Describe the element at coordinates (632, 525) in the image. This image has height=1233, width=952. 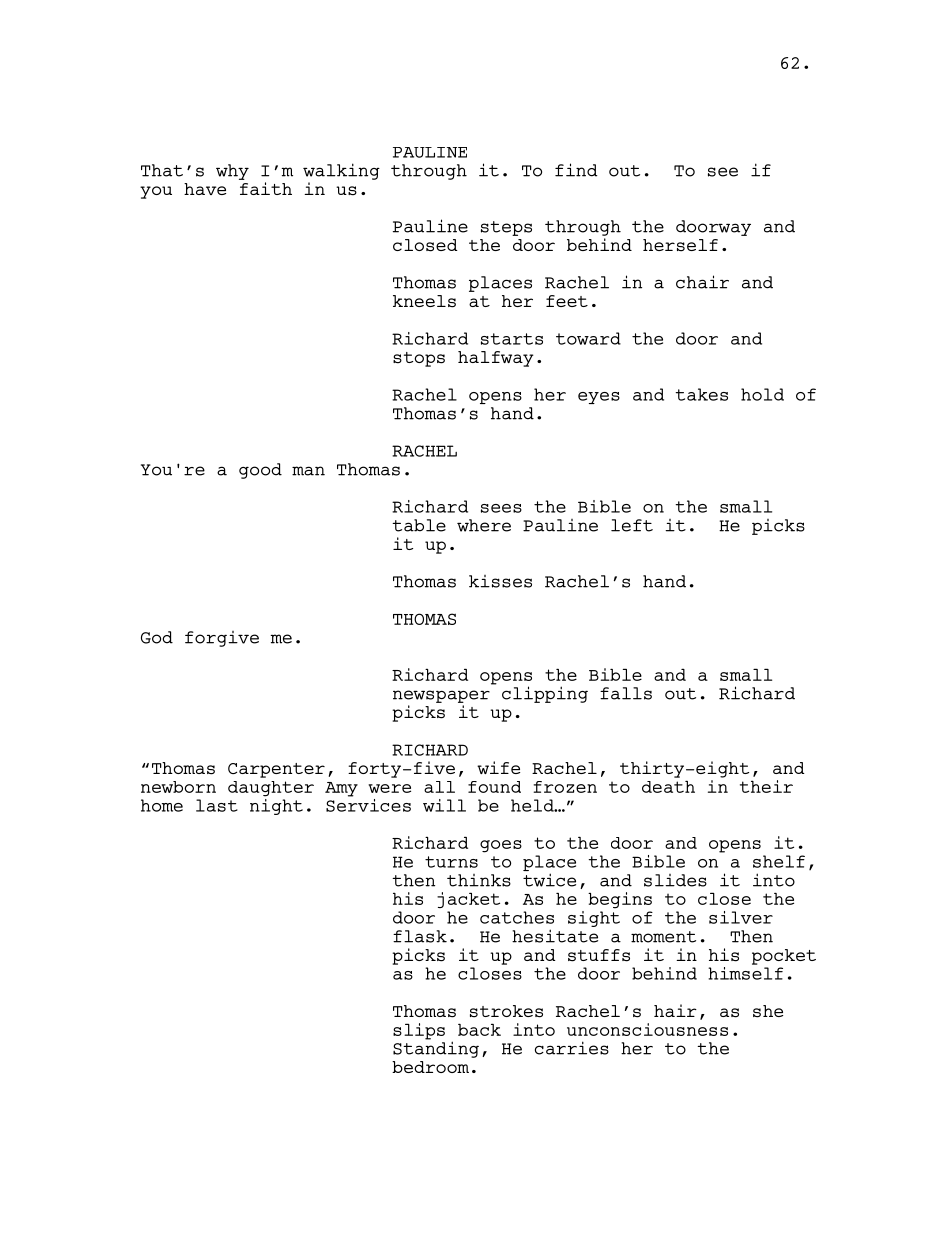
I see `left` at that location.
